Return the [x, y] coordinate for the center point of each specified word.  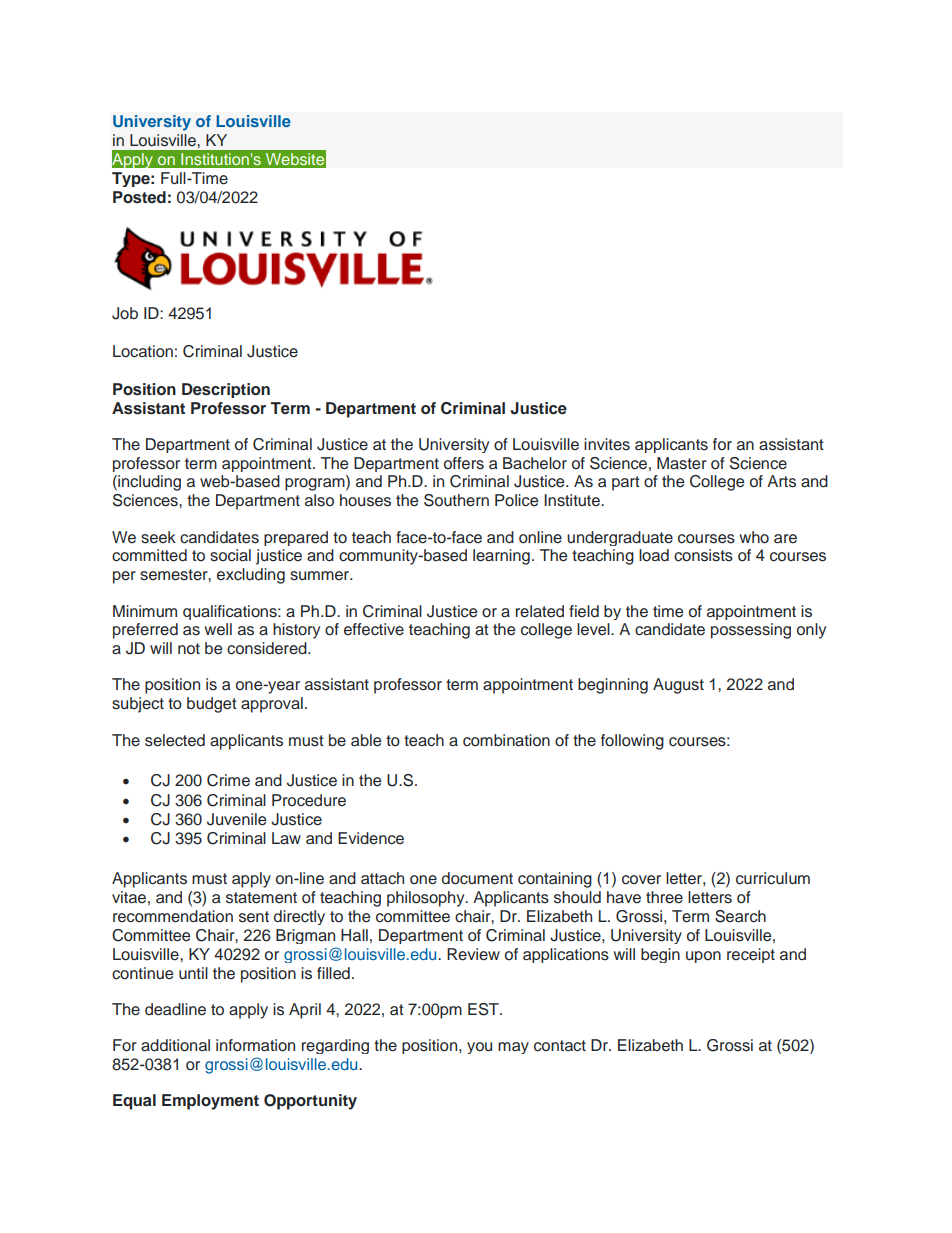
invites [607, 444]
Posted [139, 197]
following [632, 742]
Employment [210, 1102]
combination [506, 740]
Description [226, 390]
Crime [228, 780]
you [479, 1048]
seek [158, 537]
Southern [456, 500]
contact [560, 1046]
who [754, 537]
